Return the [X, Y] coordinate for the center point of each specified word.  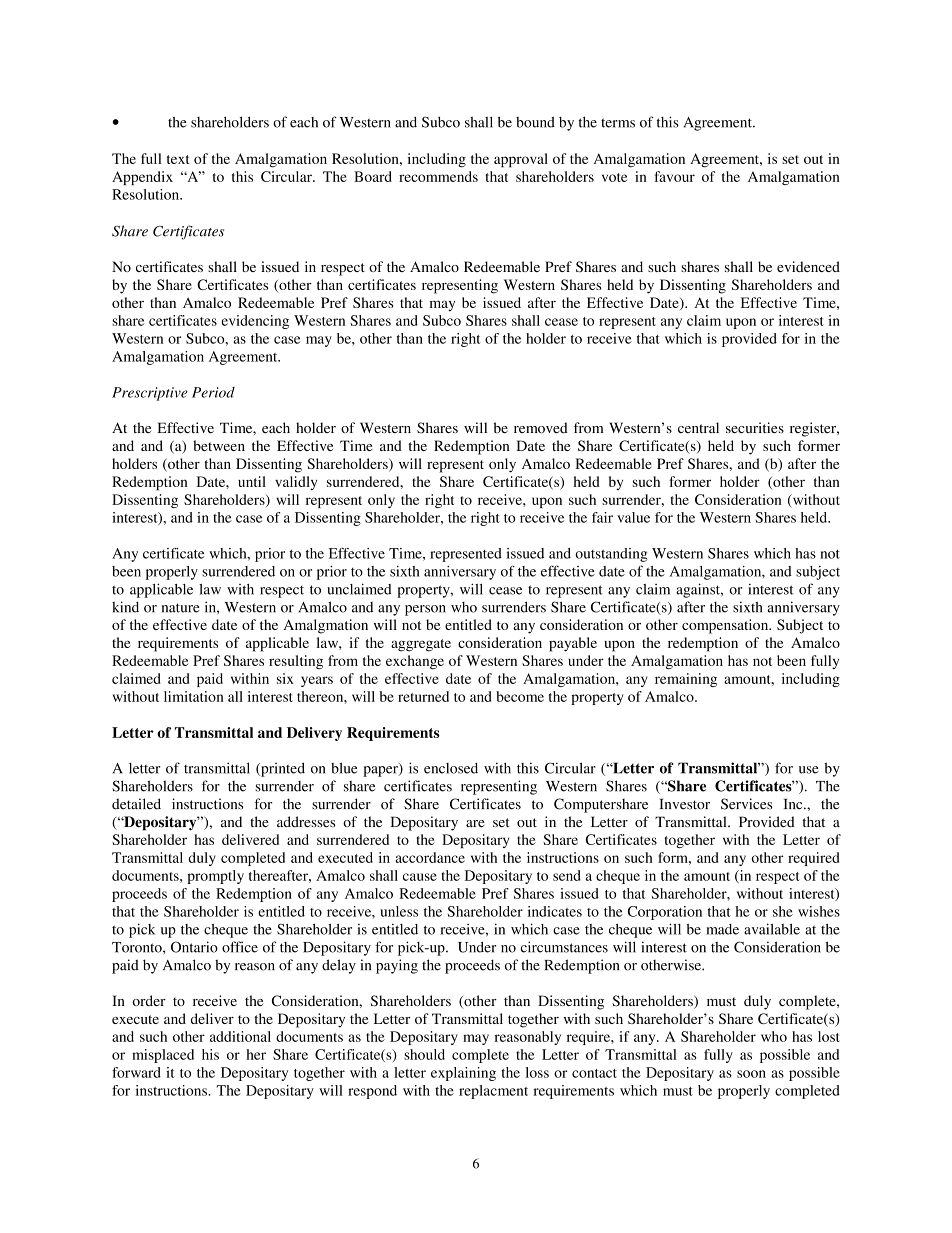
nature [180, 608]
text [178, 159]
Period [213, 392]
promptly [215, 877]
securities [755, 427]
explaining [463, 1074]
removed [541, 427]
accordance [430, 857]
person [425, 610]
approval [521, 160]
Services [746, 804]
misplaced [163, 1056]
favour [675, 176]
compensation [726, 626]
